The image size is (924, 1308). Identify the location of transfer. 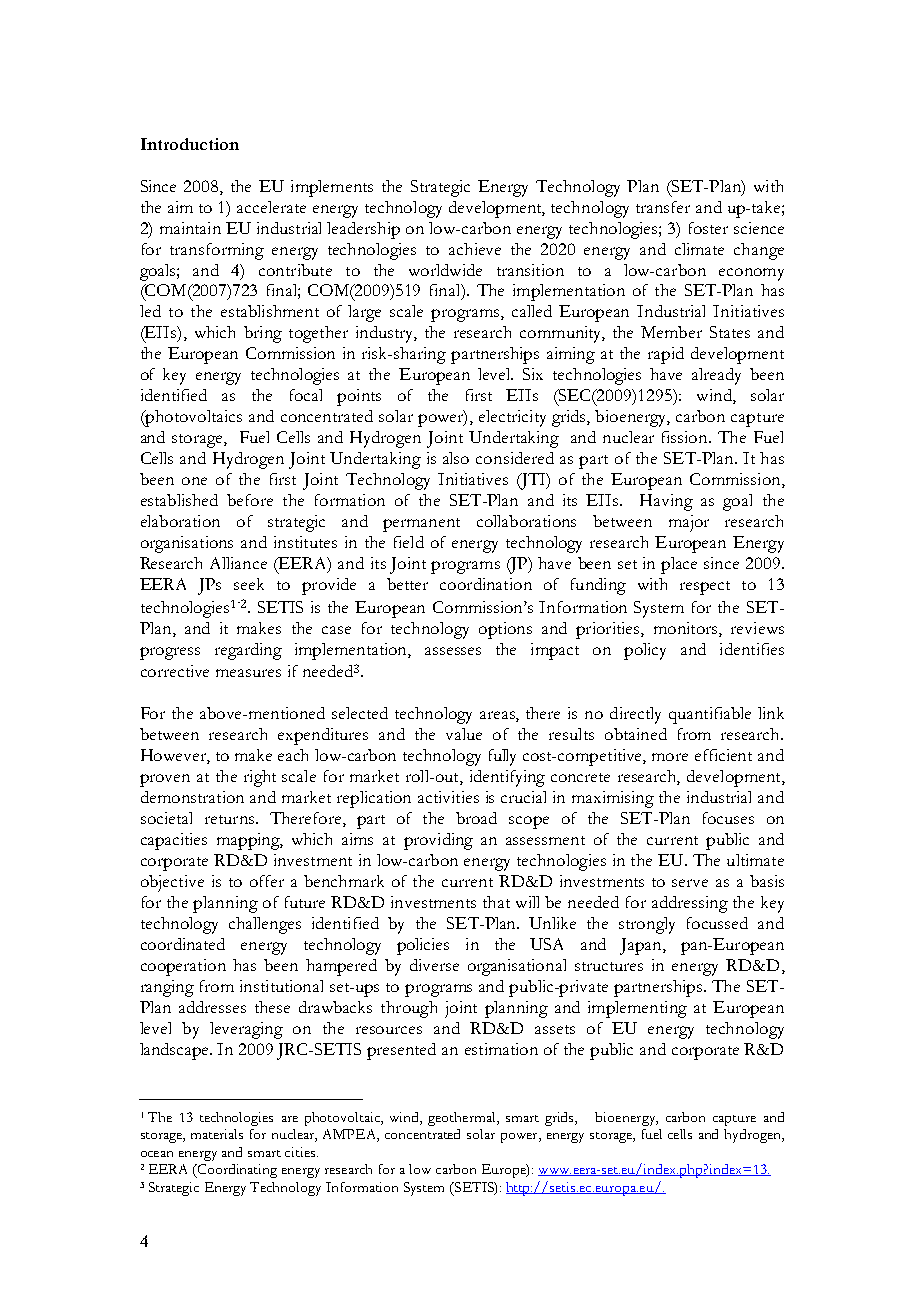
(663, 207).
